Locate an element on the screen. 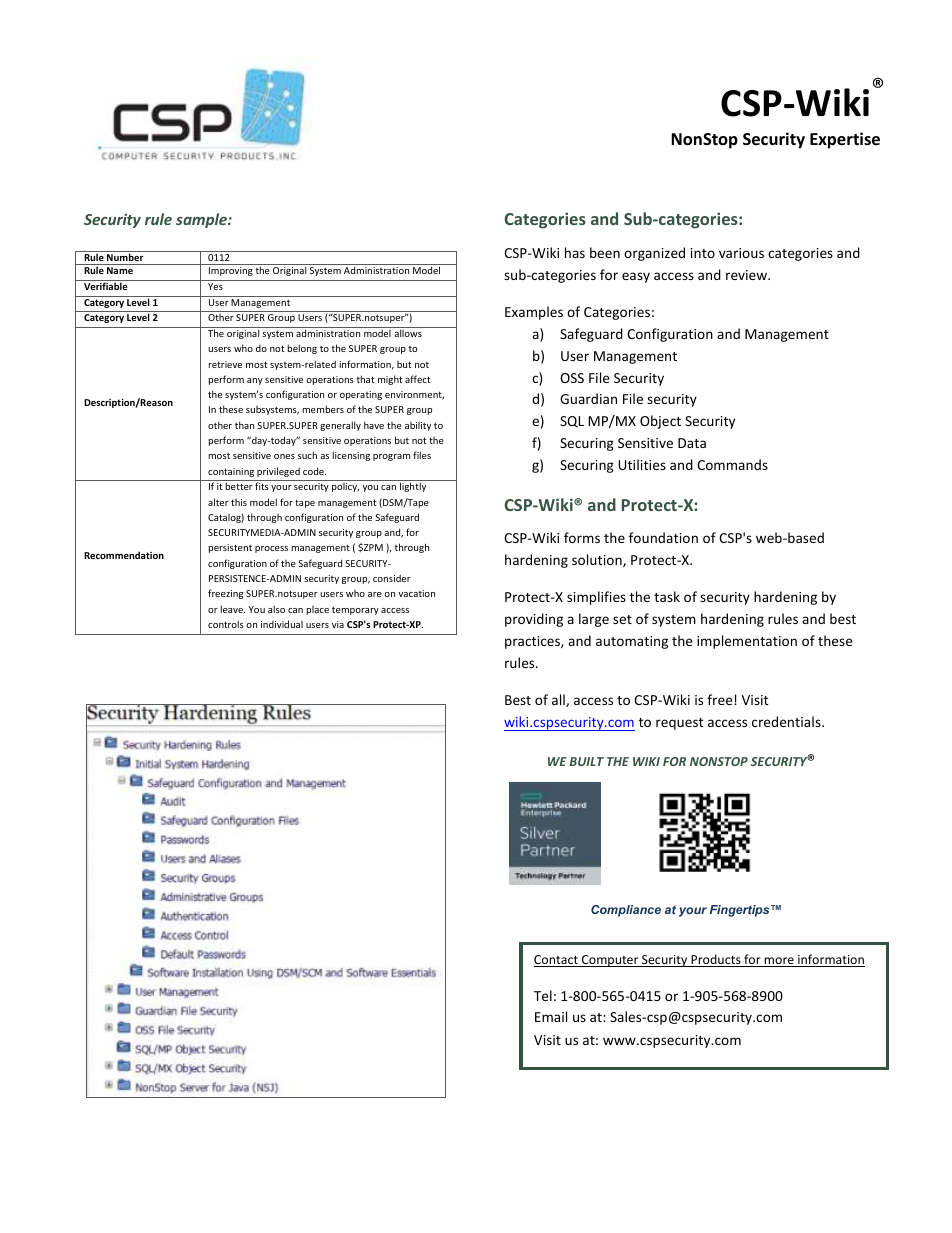 This screenshot has height=1233, width=952. BUILT is located at coordinates (587, 761).
